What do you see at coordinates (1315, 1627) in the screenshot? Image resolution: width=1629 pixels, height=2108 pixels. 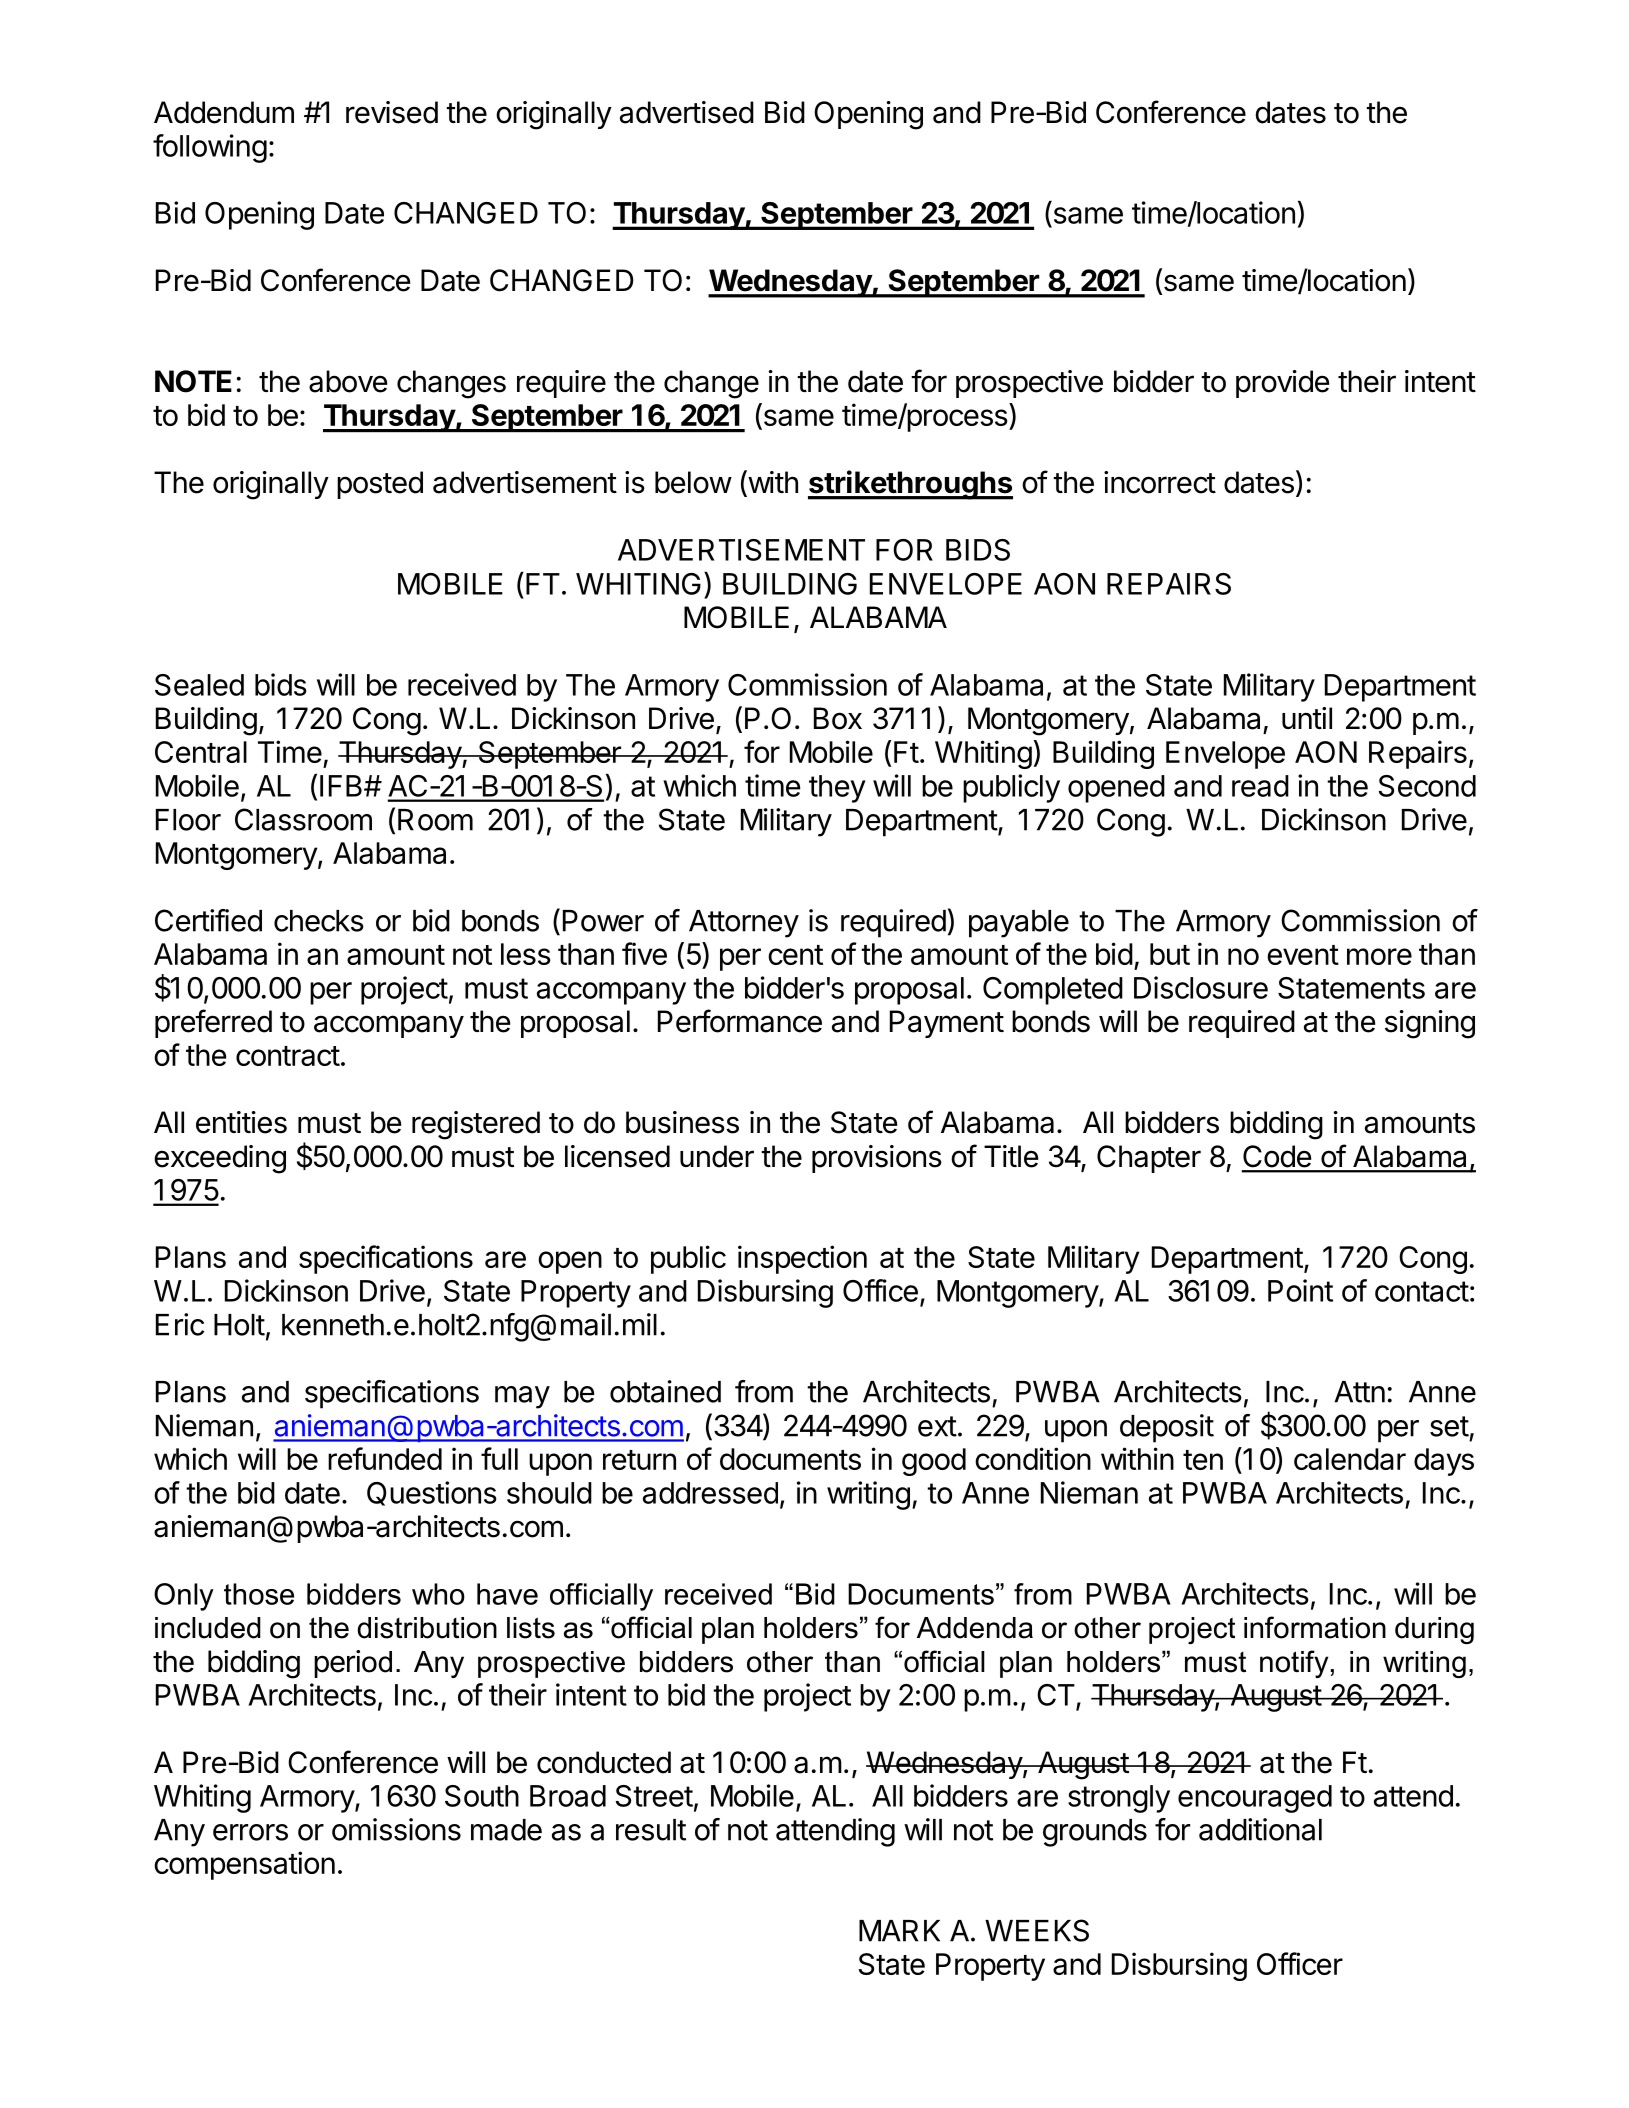 I see `information` at bounding box center [1315, 1627].
